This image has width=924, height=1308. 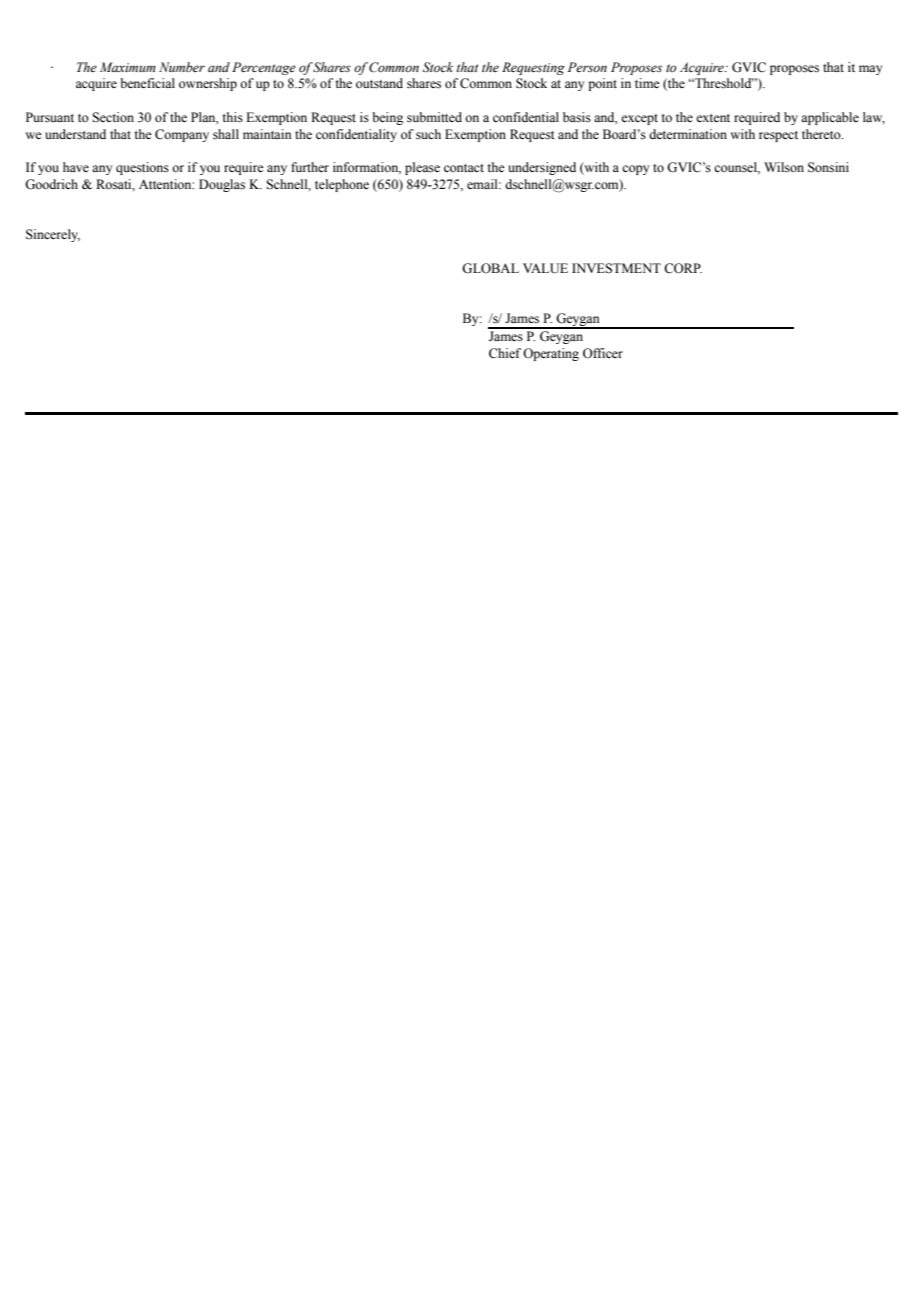 I want to click on Officer, so click(x=603, y=353).
